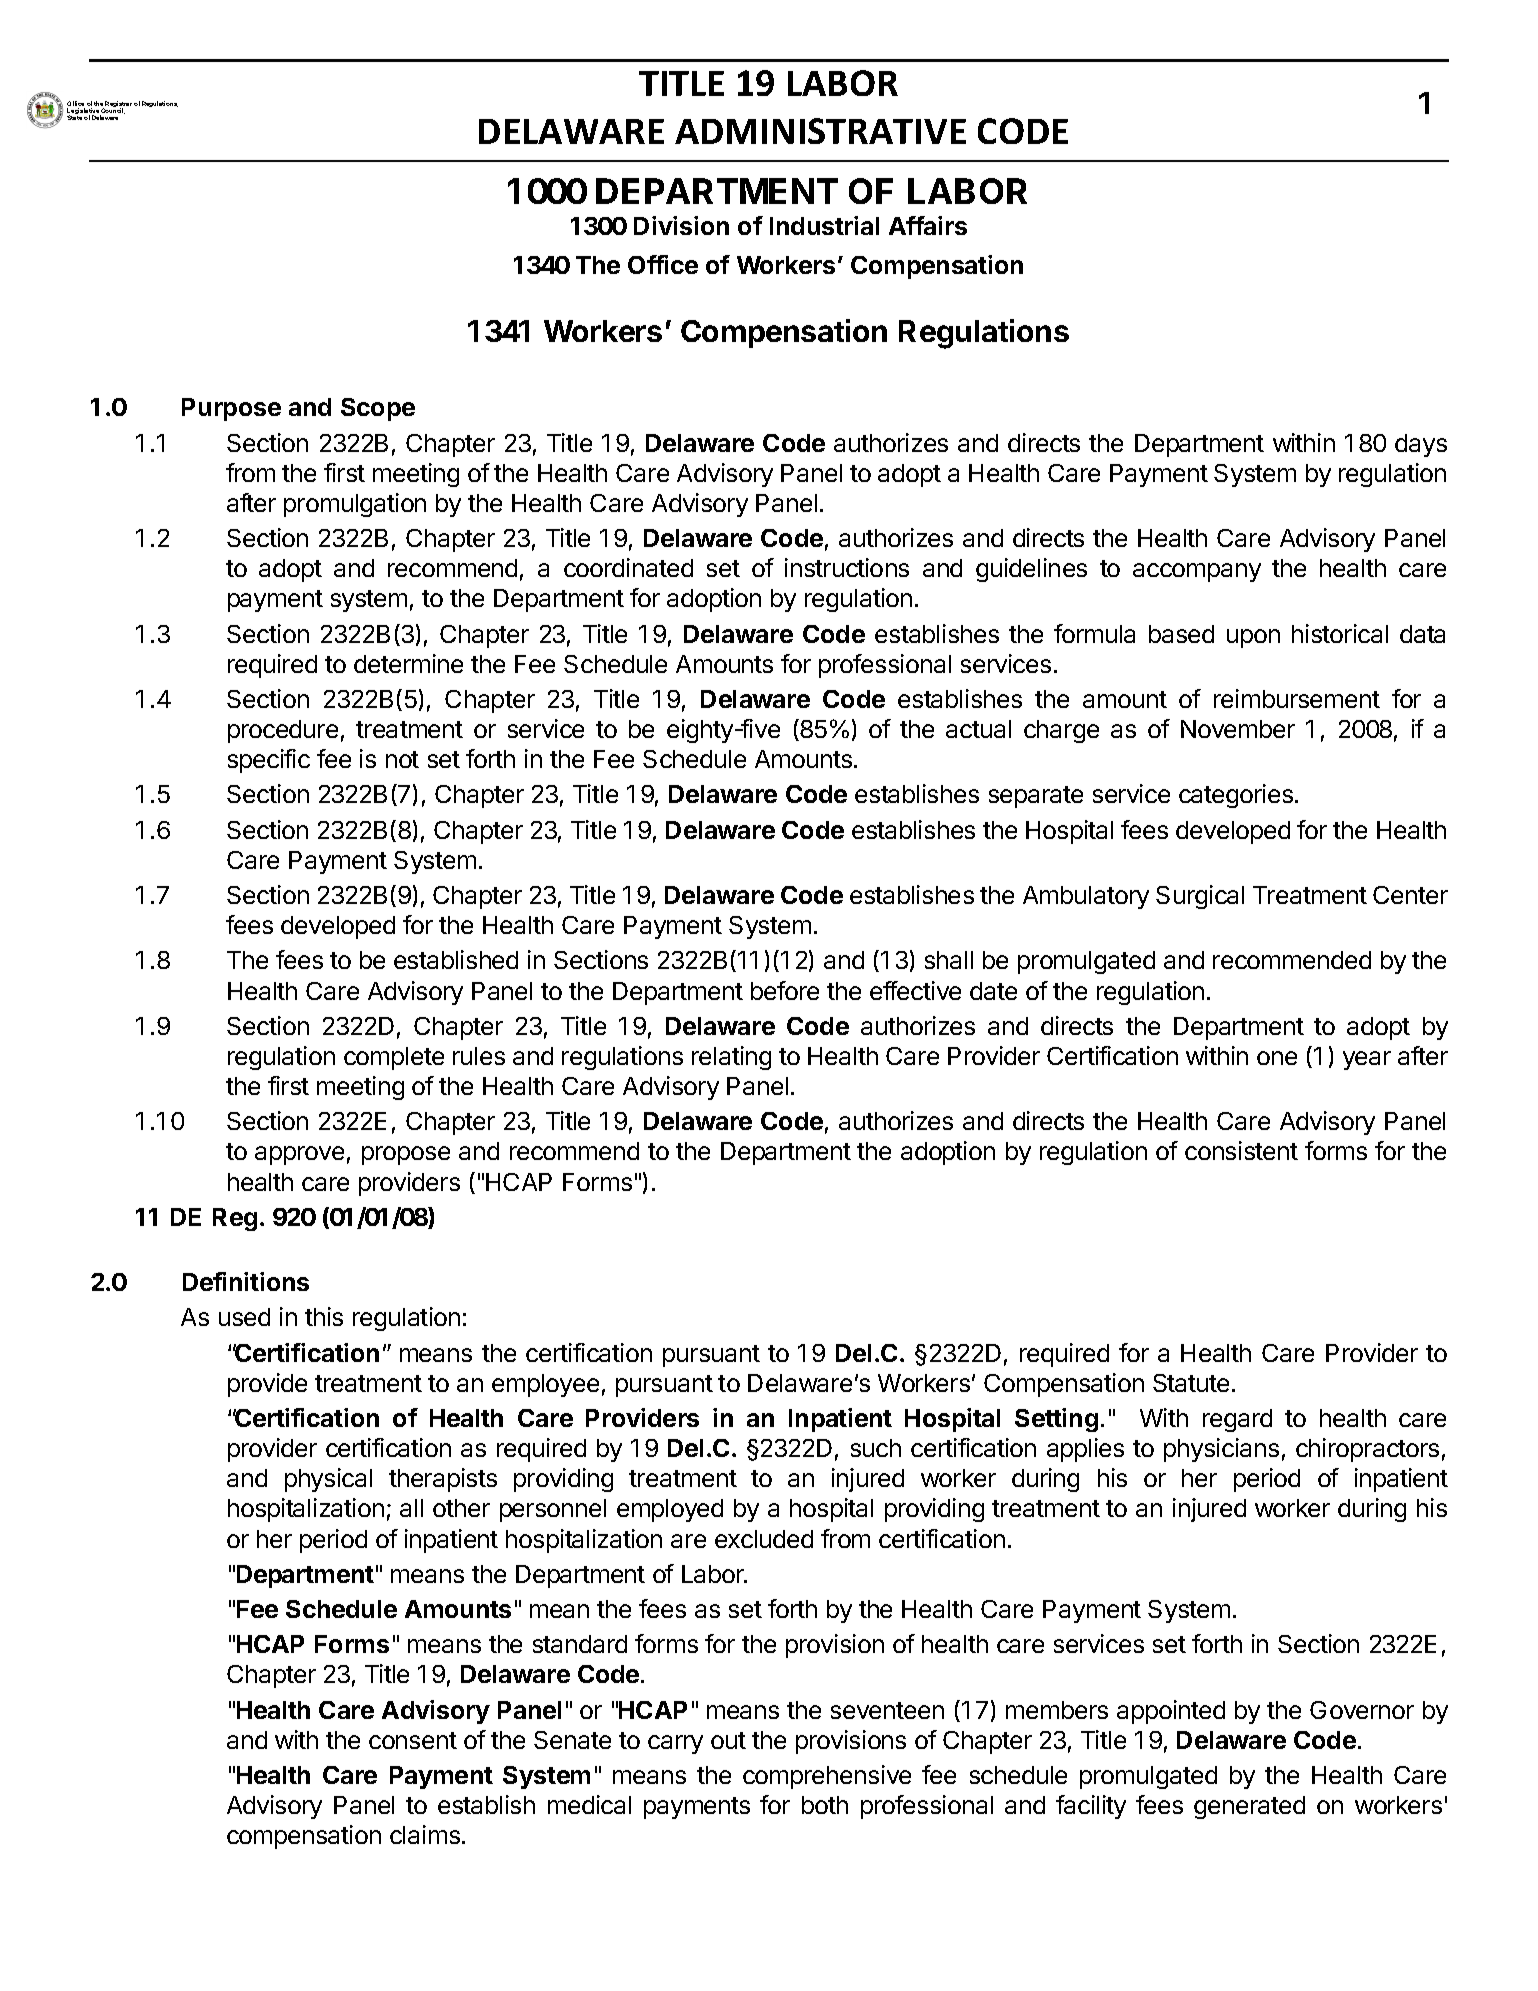 This page has width=1538, height=1991. Describe the element at coordinates (402, 759) in the page. I see `not` at that location.
